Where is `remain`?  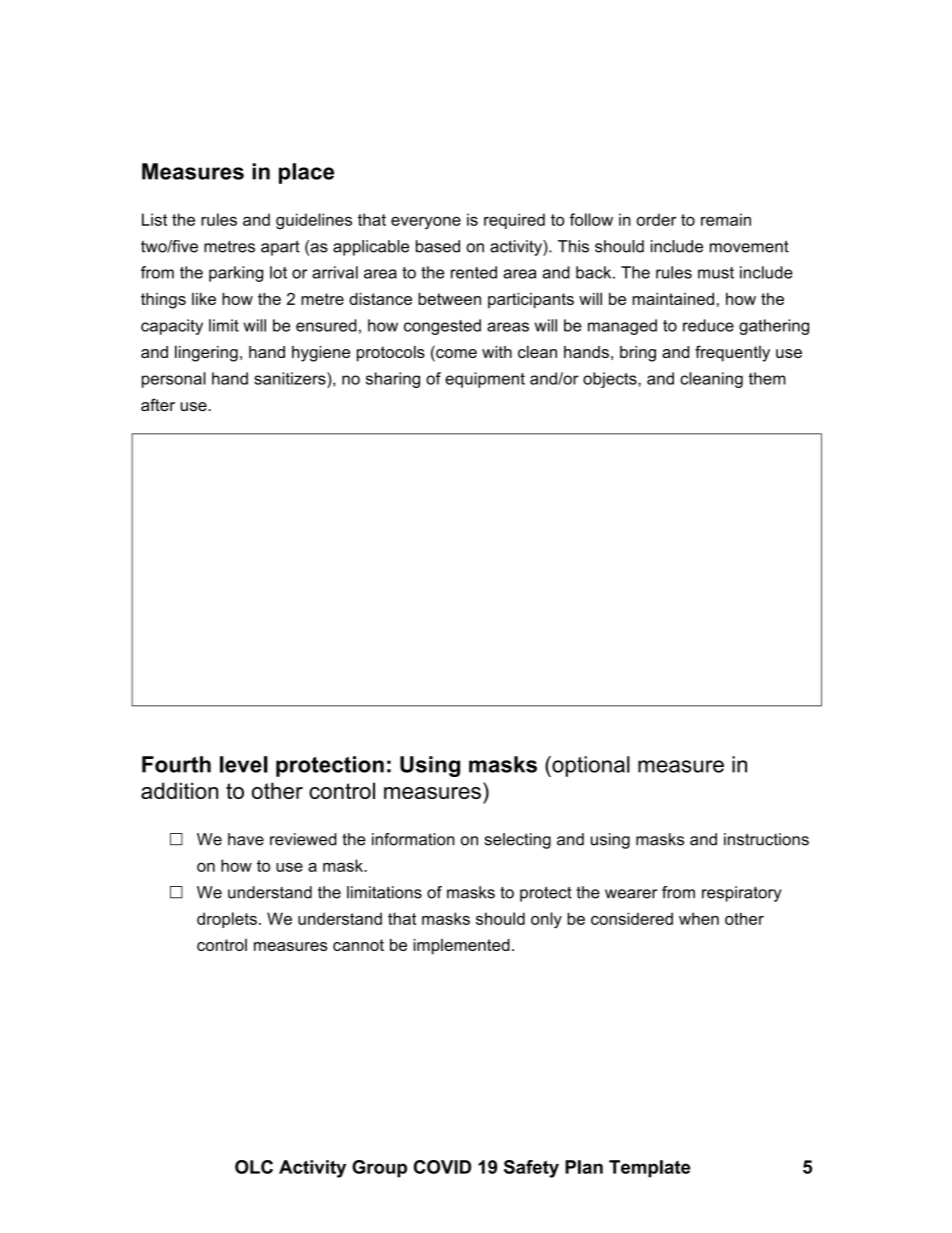 remain is located at coordinates (726, 219).
